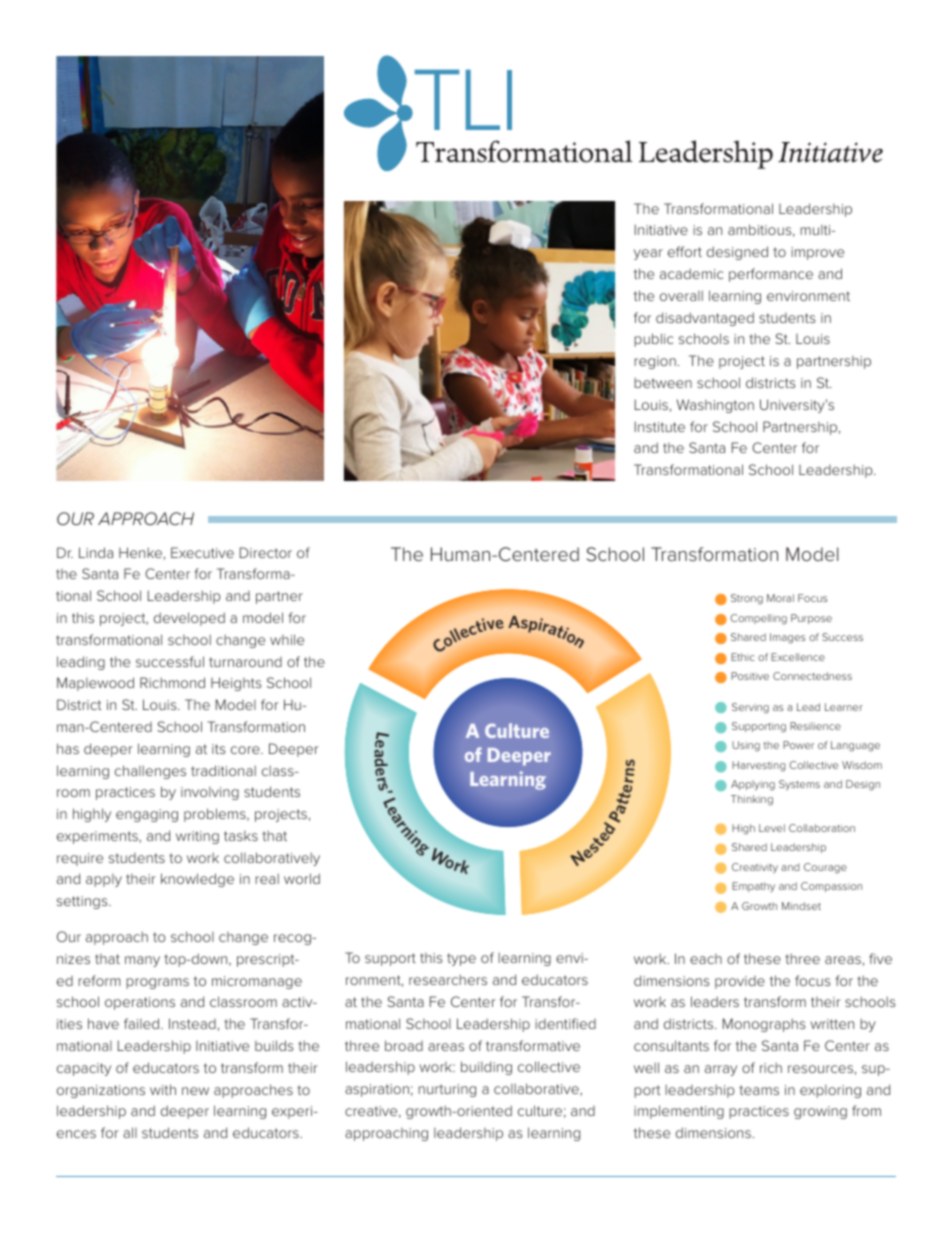 The width and height of the screenshot is (952, 1233). I want to click on with, so click(163, 1089).
